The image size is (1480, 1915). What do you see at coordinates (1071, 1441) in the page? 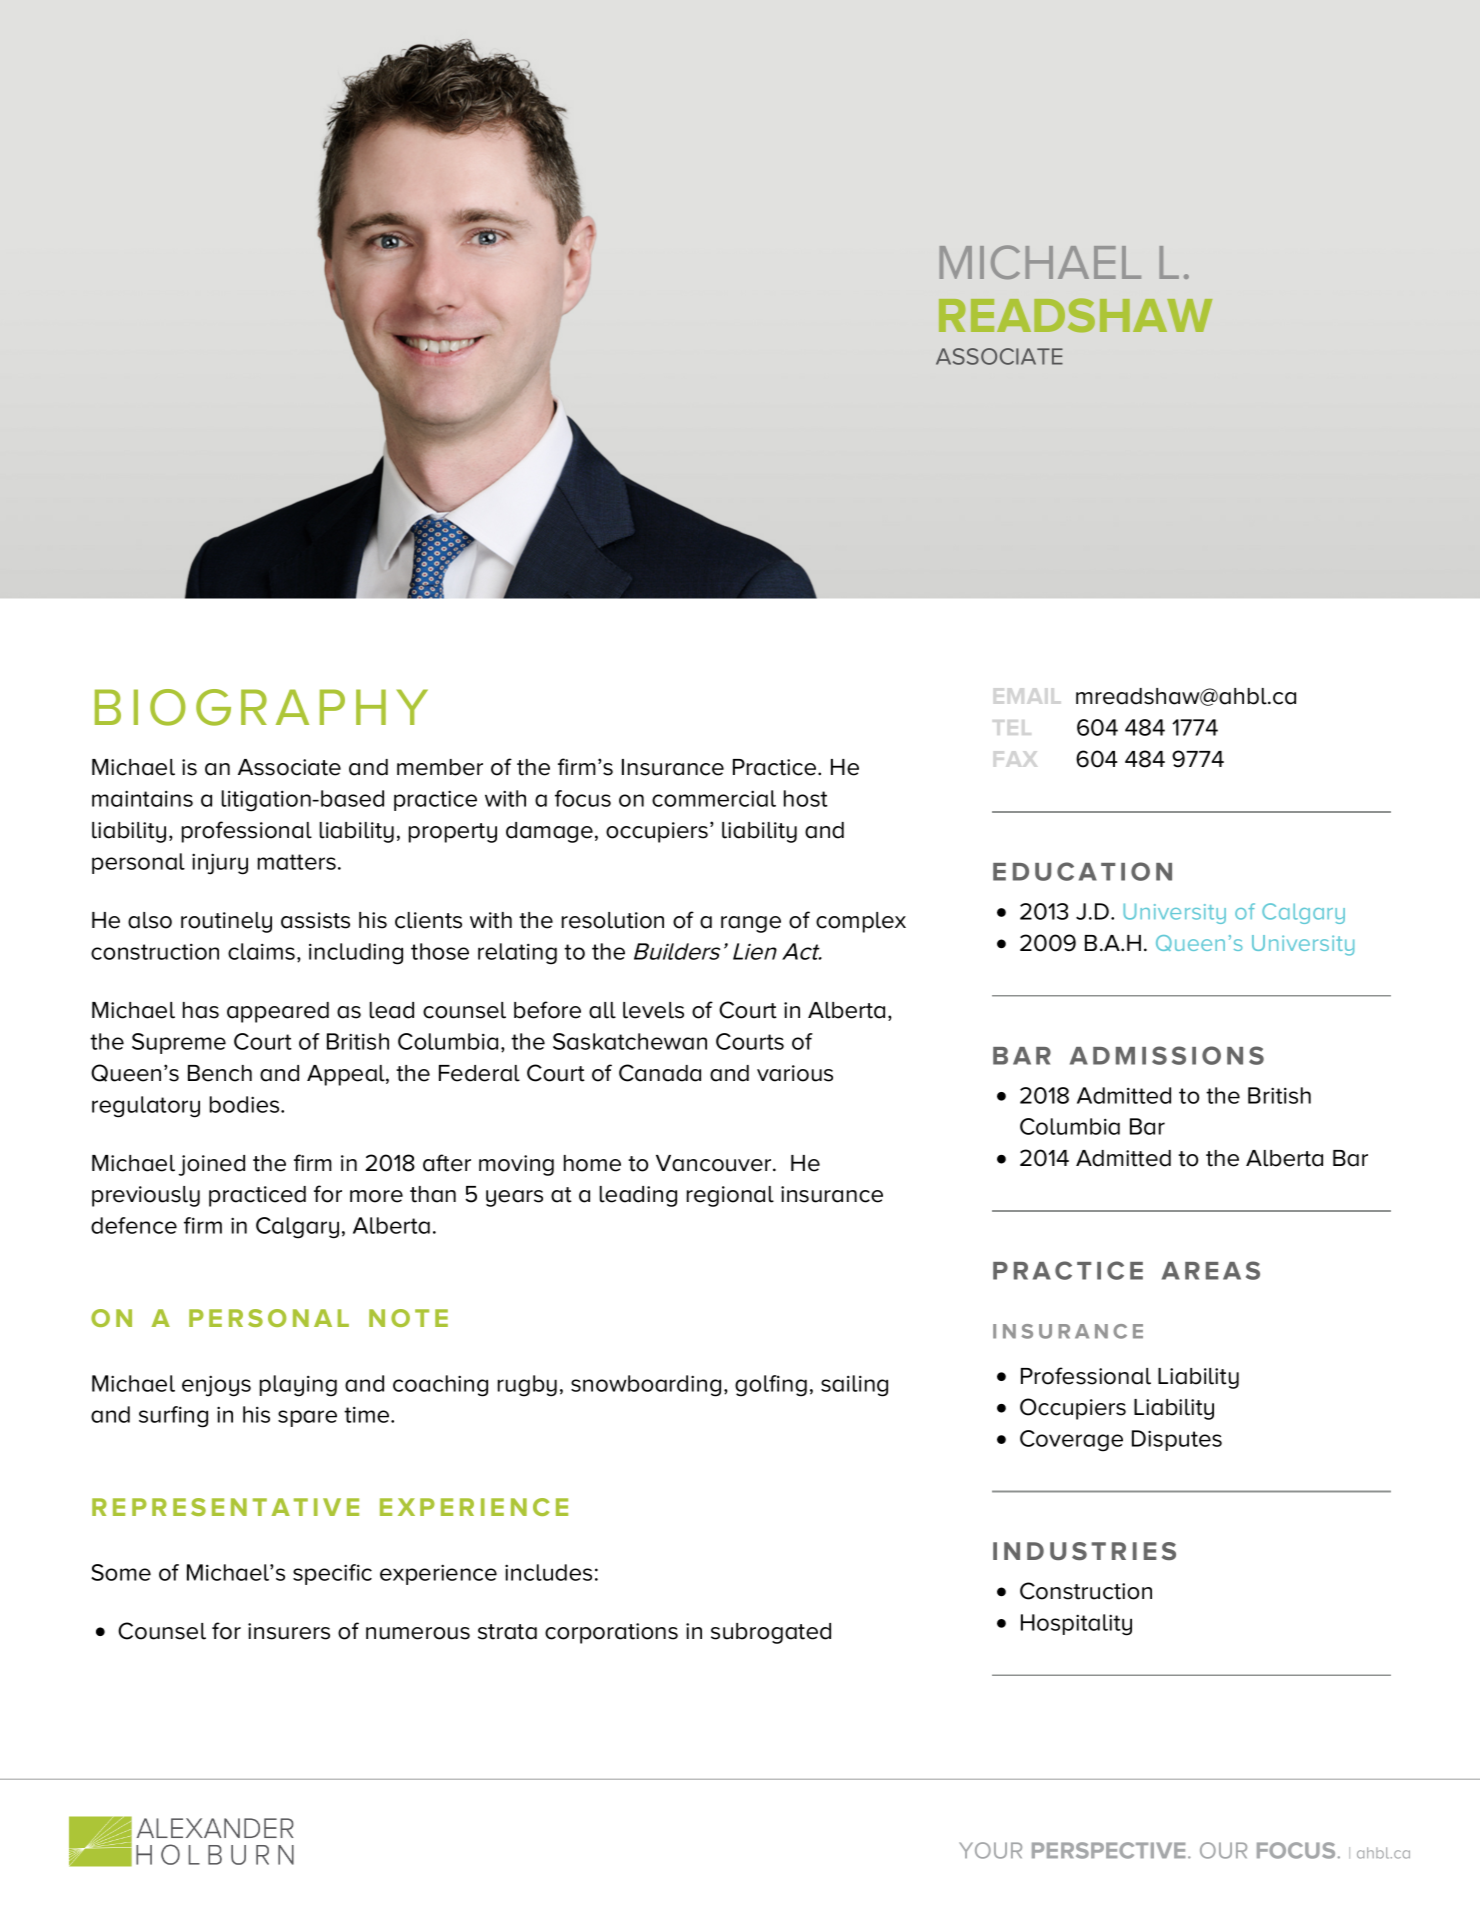
I see `Coverage` at bounding box center [1071, 1441].
